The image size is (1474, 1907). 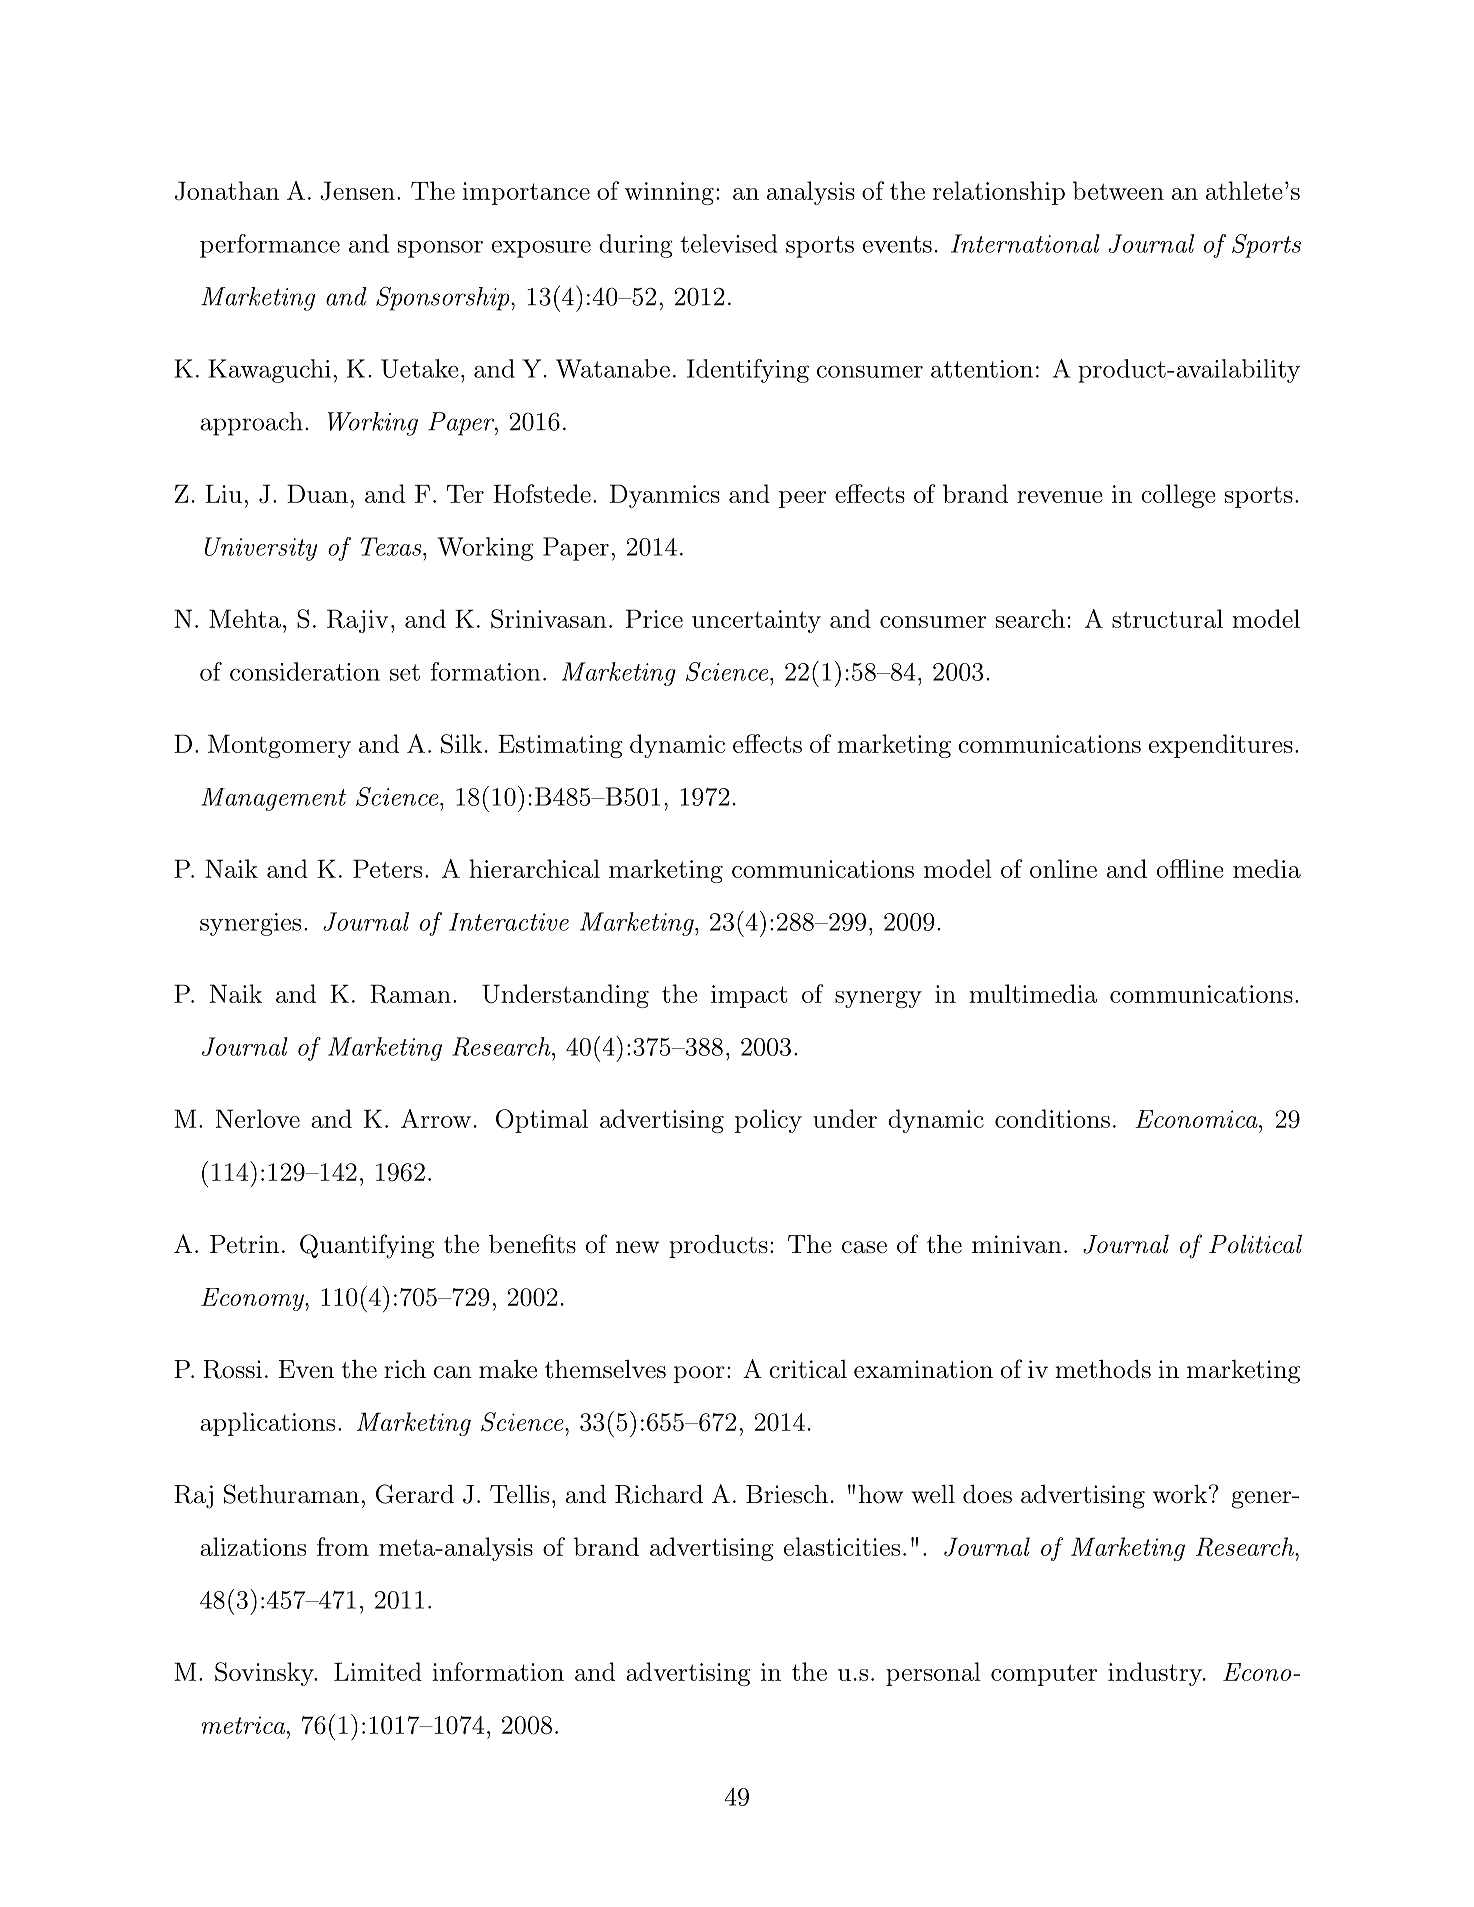 I want to click on offline, so click(x=1190, y=868).
